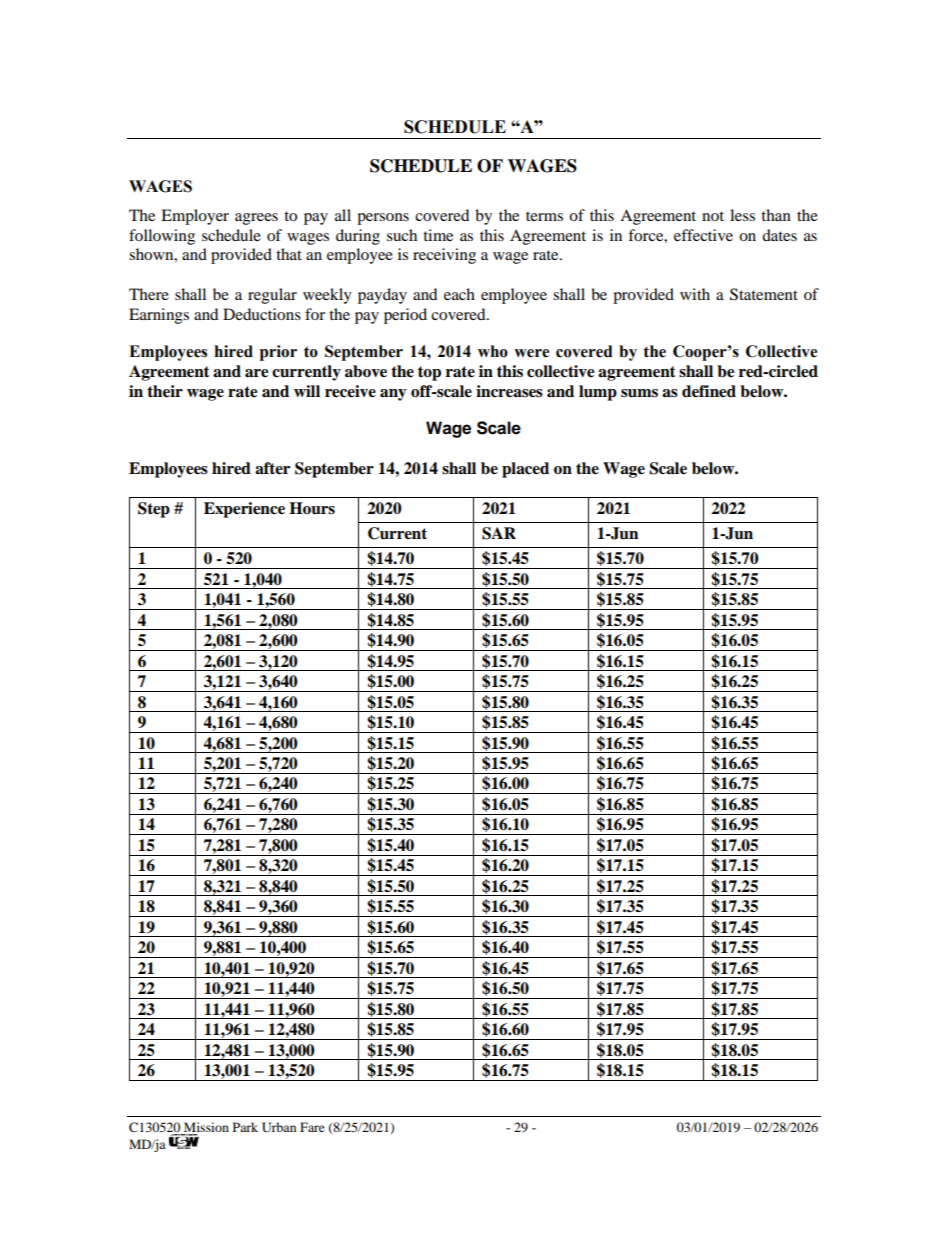 This screenshot has width=952, height=1233. I want to click on sums, so click(639, 393).
